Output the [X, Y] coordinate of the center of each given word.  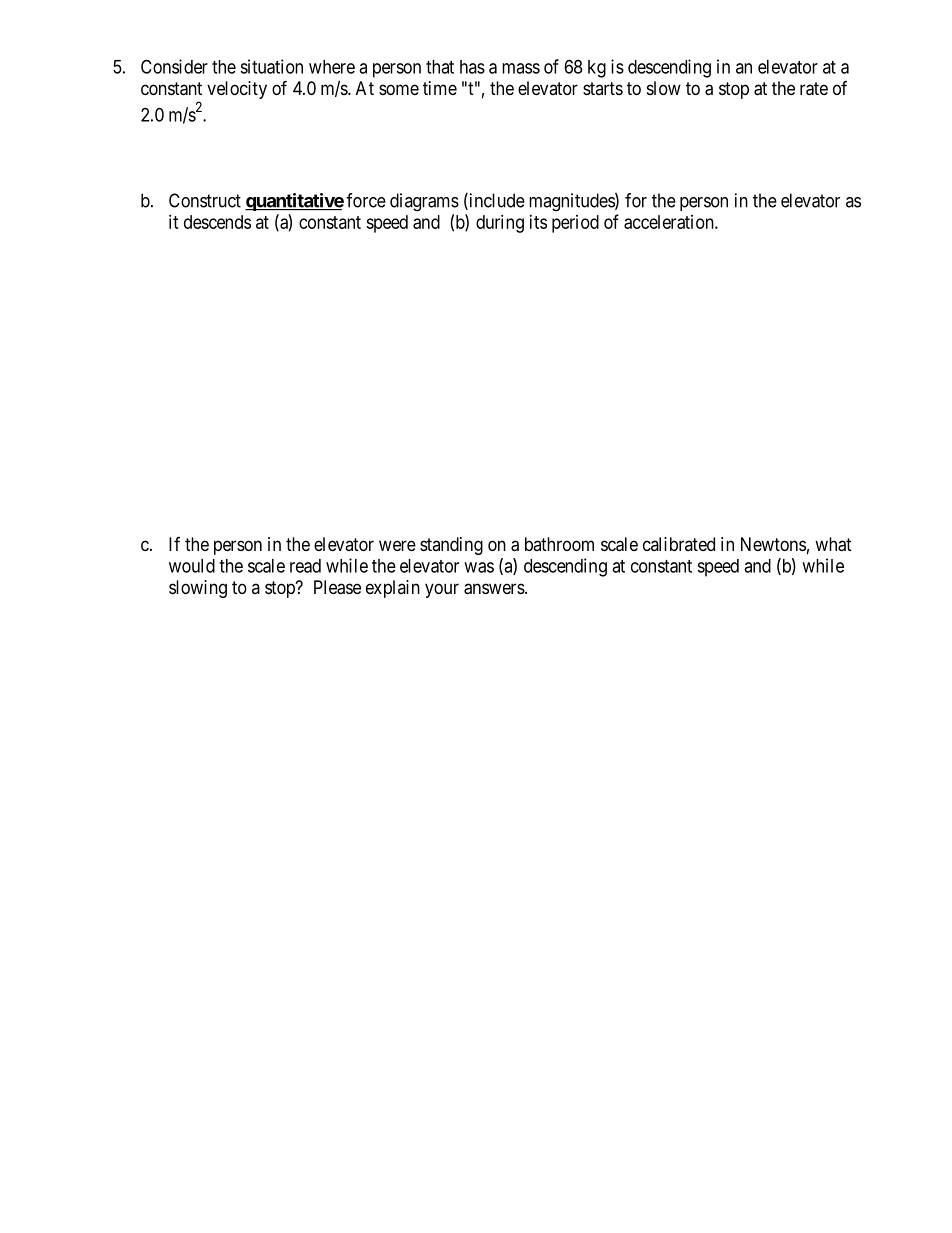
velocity [237, 90]
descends [217, 222]
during [500, 224]
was [479, 567]
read [305, 566]
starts [603, 88]
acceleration [670, 222]
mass [521, 68]
